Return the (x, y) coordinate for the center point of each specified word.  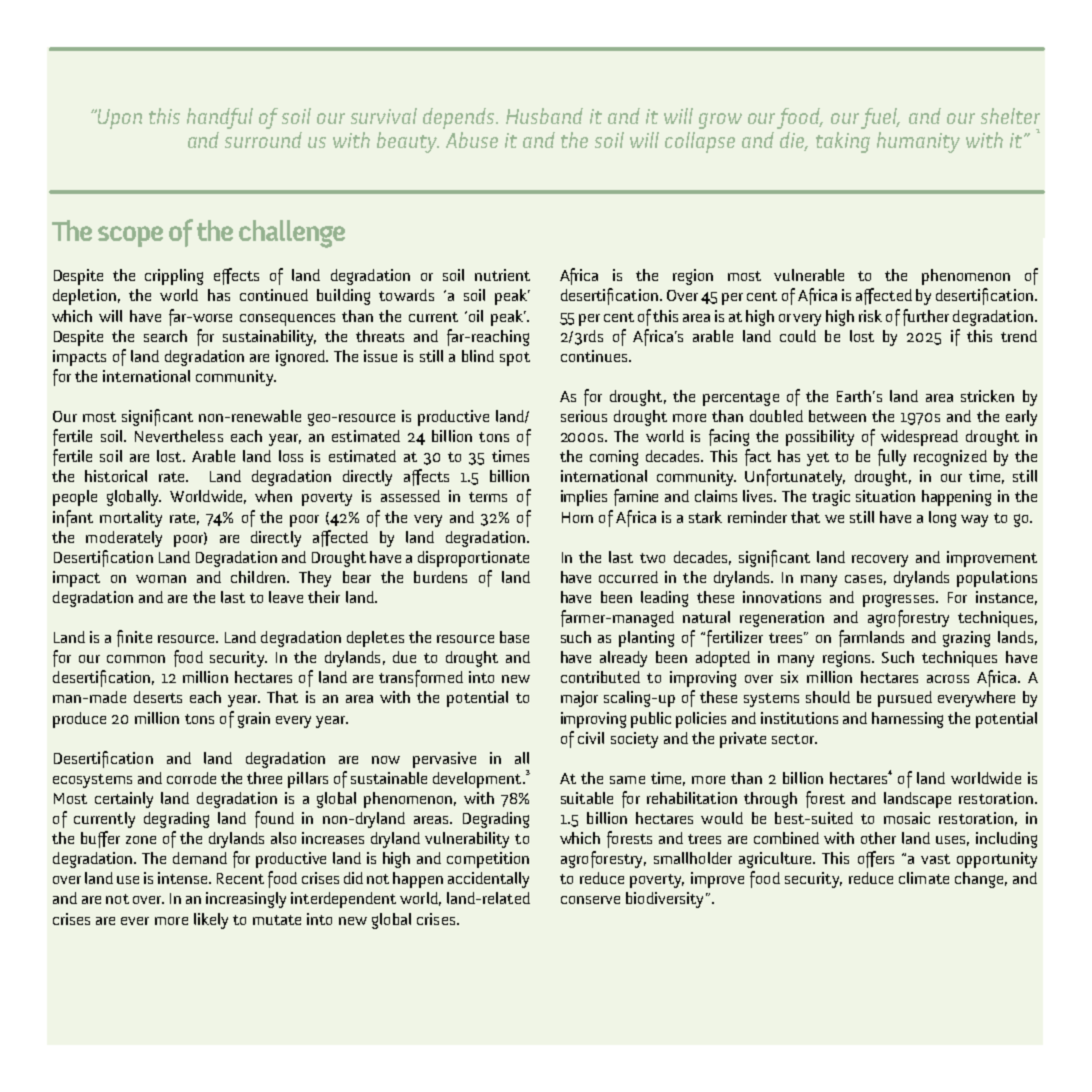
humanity (918, 142)
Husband (544, 116)
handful (220, 118)
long (942, 519)
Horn (577, 517)
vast (935, 859)
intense (184, 878)
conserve (590, 900)
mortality (131, 519)
